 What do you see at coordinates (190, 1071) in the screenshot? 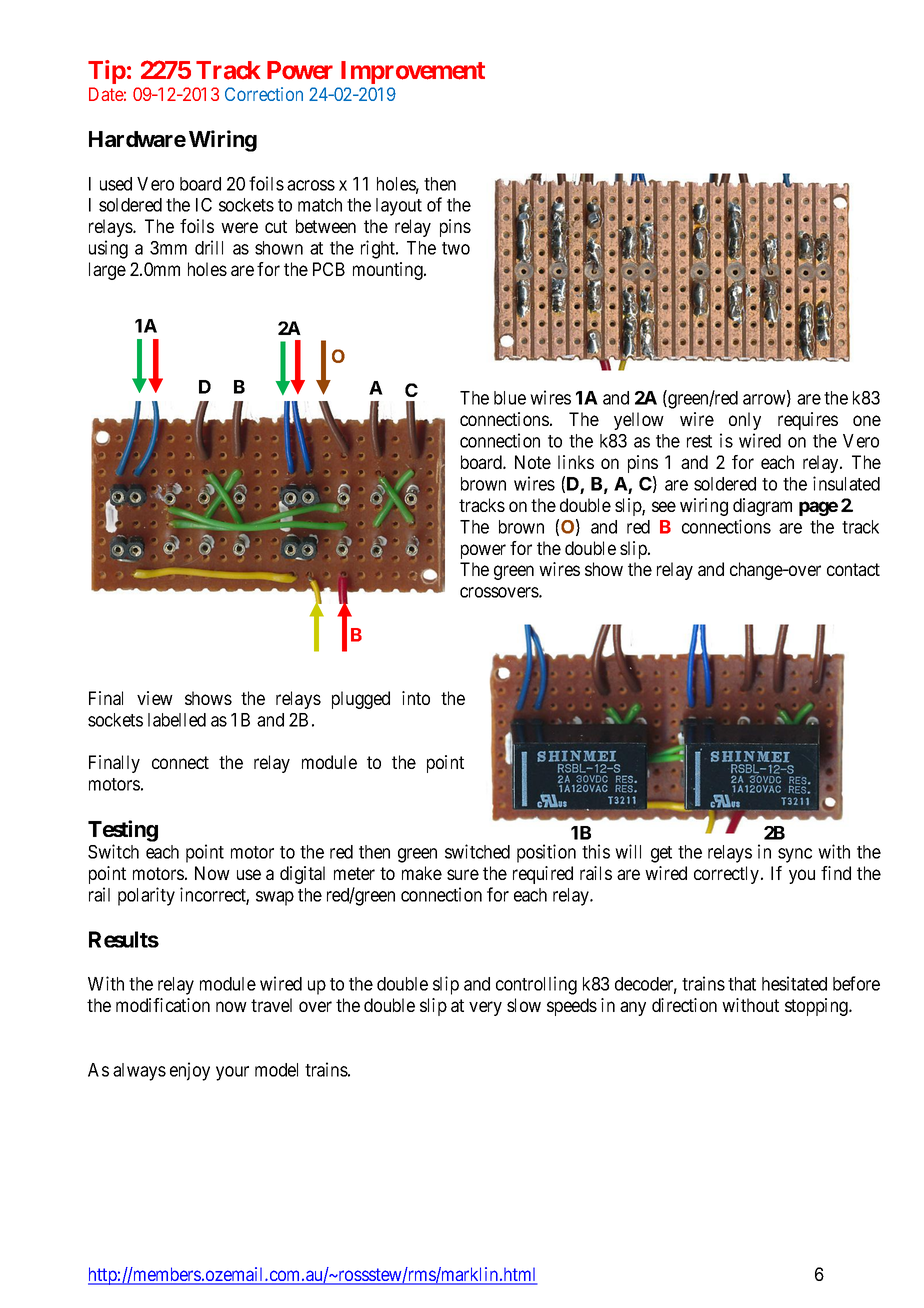
I see `enjoy` at bounding box center [190, 1071].
